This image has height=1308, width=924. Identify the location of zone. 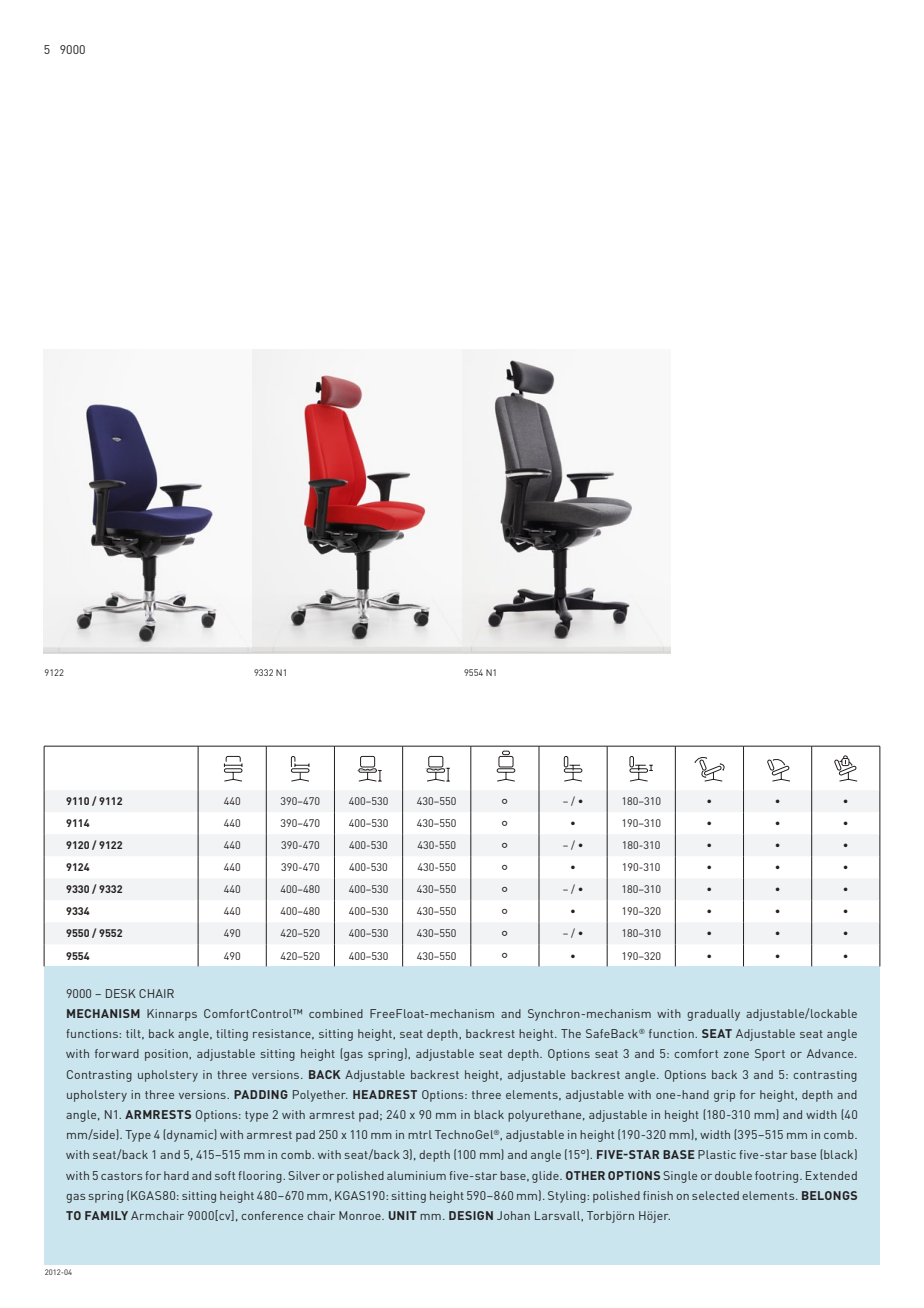
(736, 1055).
